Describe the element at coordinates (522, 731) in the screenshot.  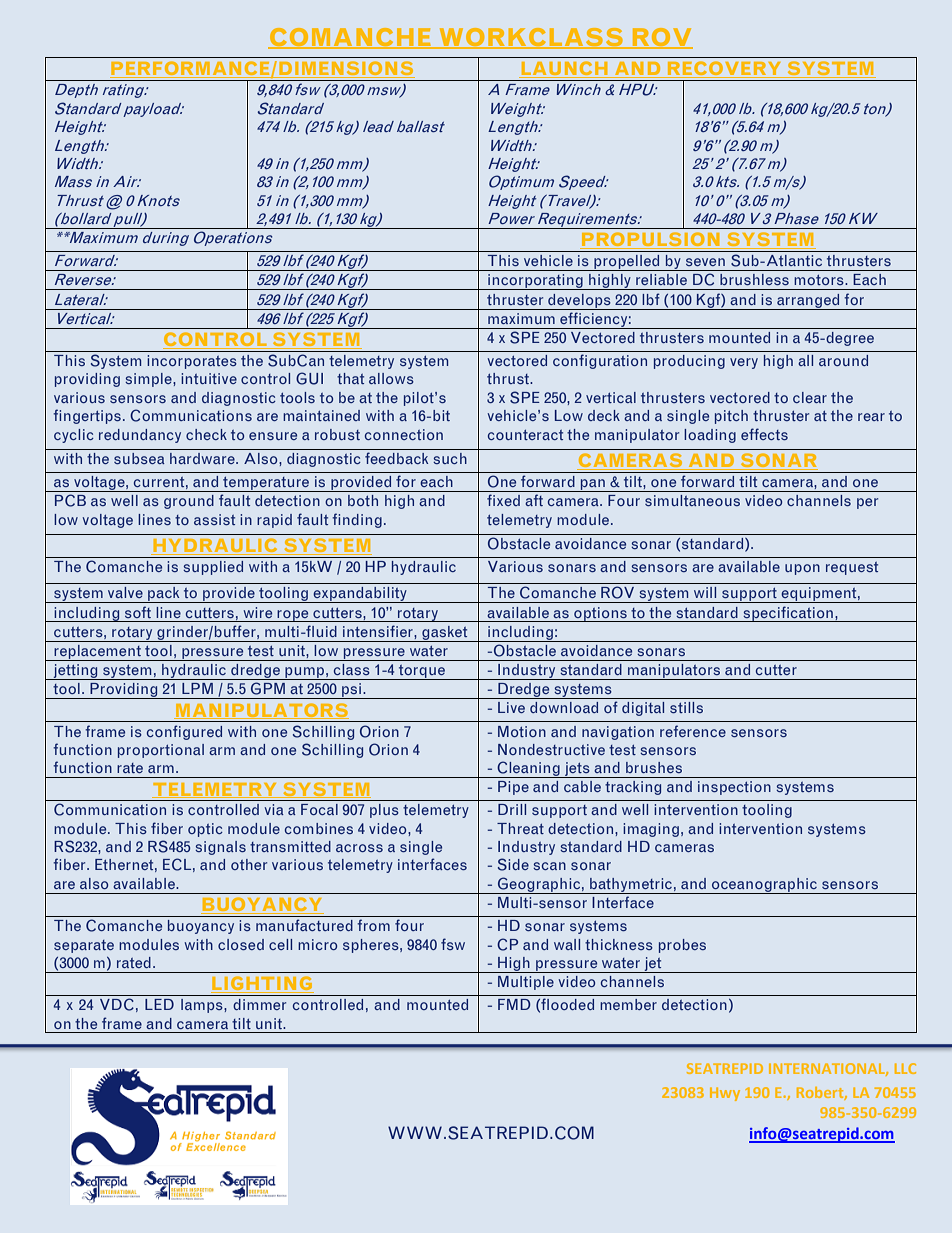
I see `Motion` at that location.
